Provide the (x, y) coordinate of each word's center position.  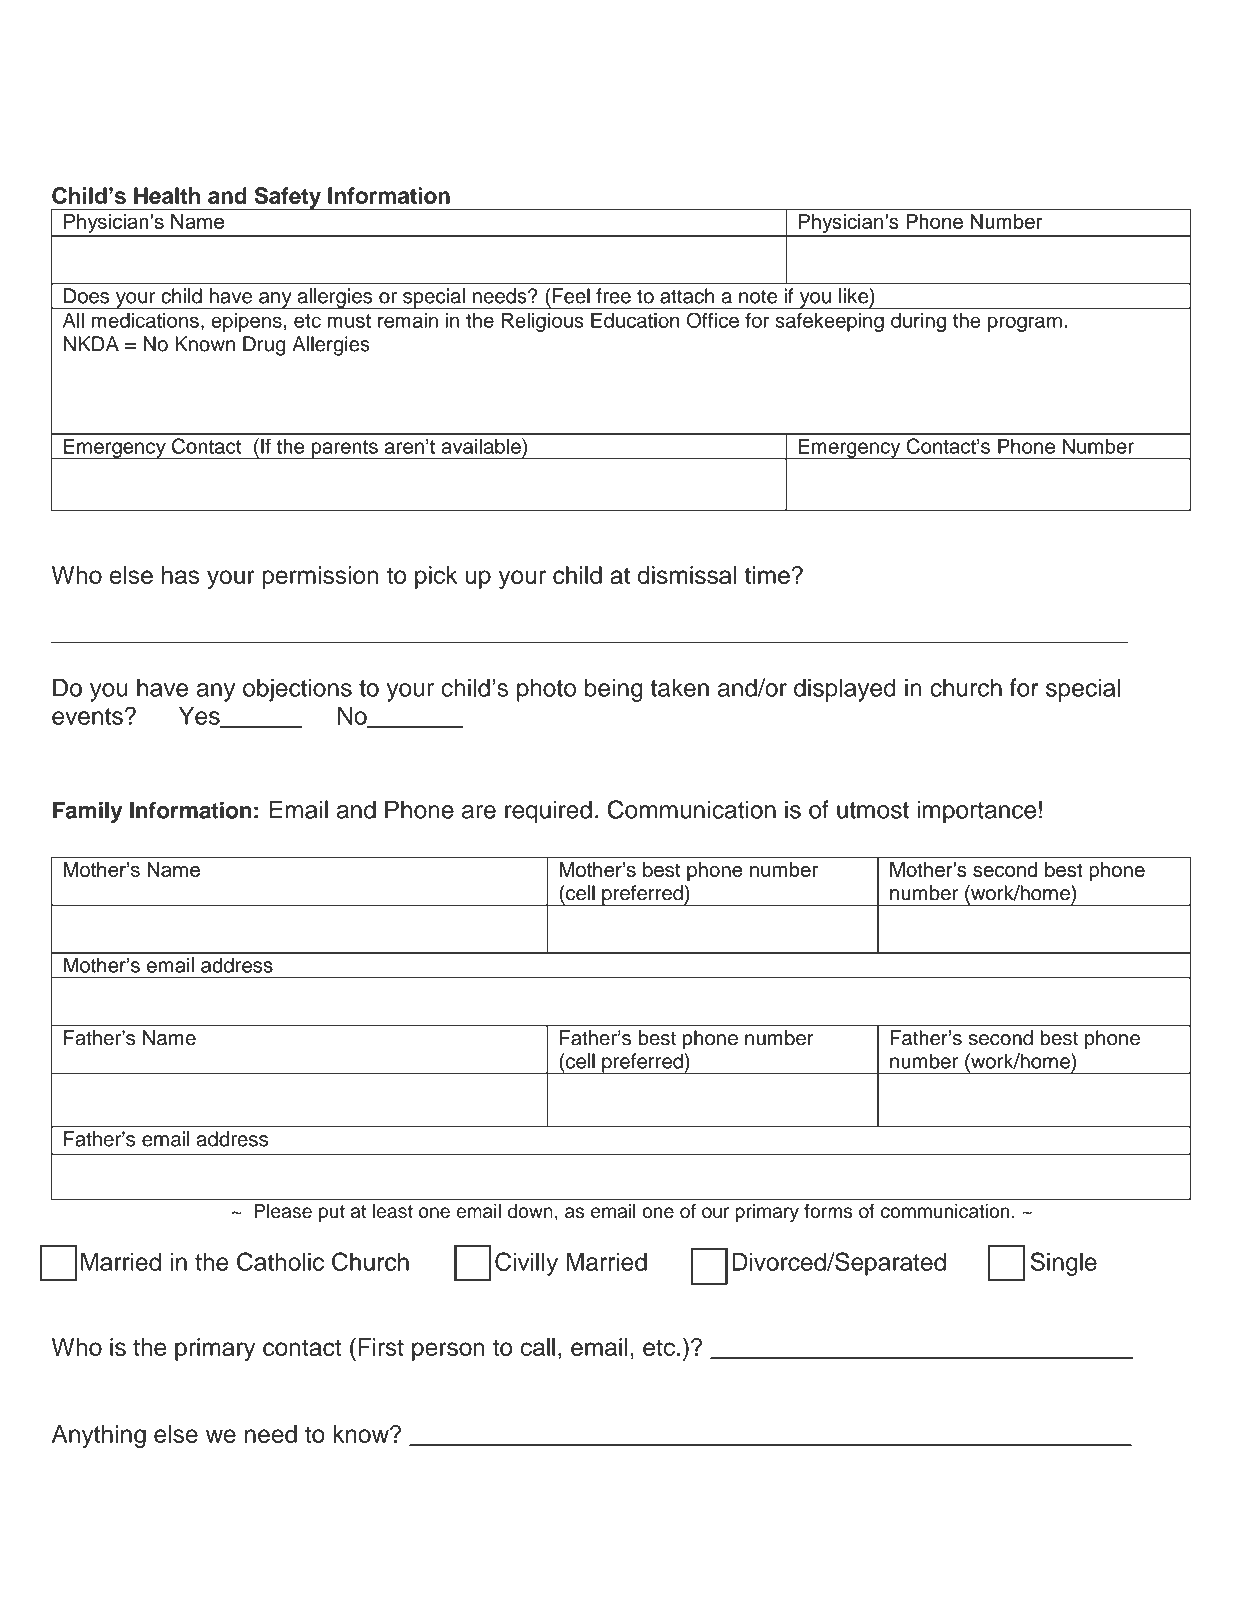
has (181, 575)
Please (283, 1211)
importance (976, 812)
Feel (571, 296)
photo (546, 690)
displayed (845, 690)
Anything (99, 1436)
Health (167, 195)
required (548, 812)
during (918, 322)
